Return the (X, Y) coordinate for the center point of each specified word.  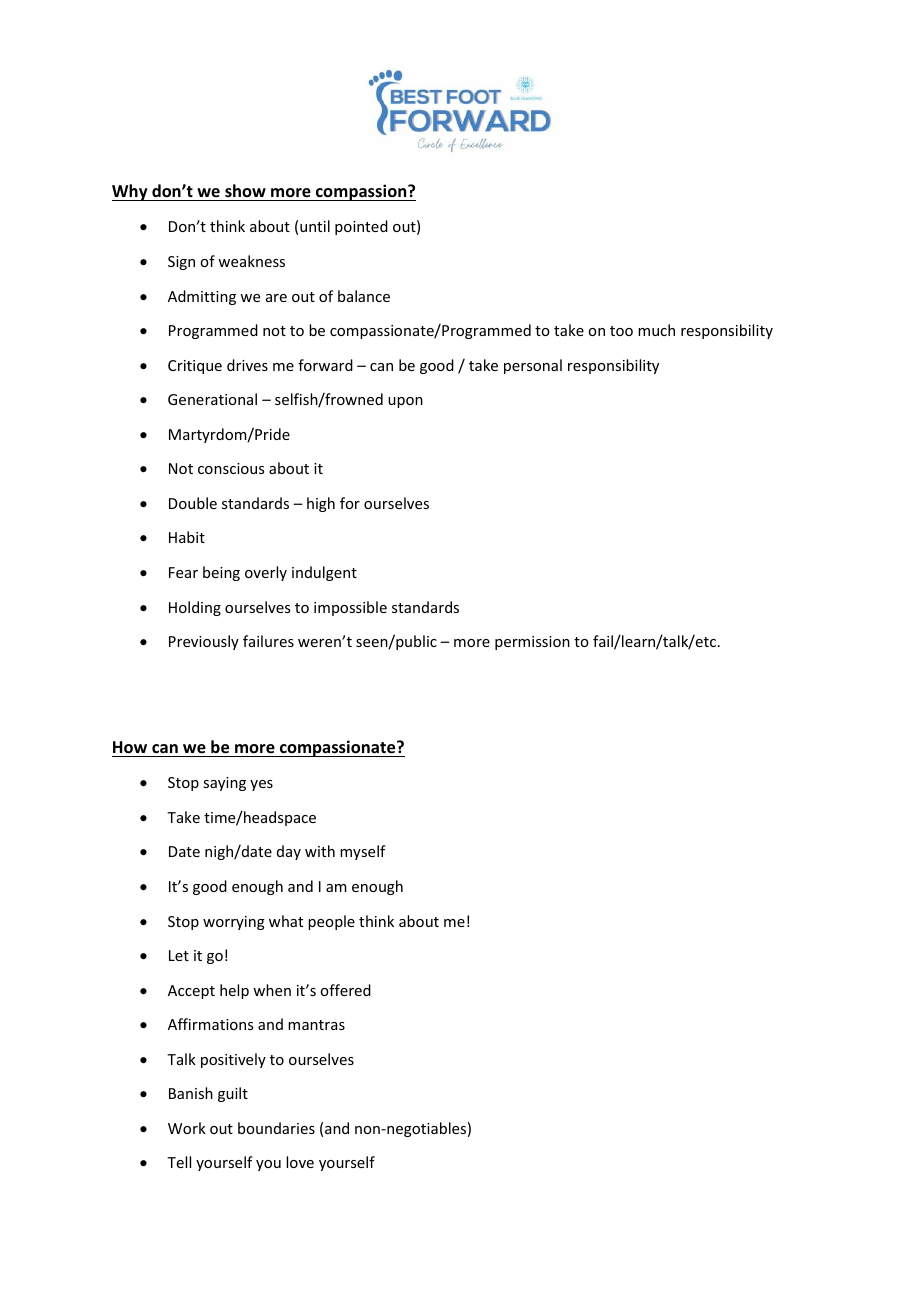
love (300, 1162)
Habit (187, 537)
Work (187, 1128)
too (621, 331)
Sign (181, 263)
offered (345, 990)
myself (363, 852)
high (321, 504)
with (320, 851)
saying (224, 784)
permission (532, 643)
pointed (361, 227)
